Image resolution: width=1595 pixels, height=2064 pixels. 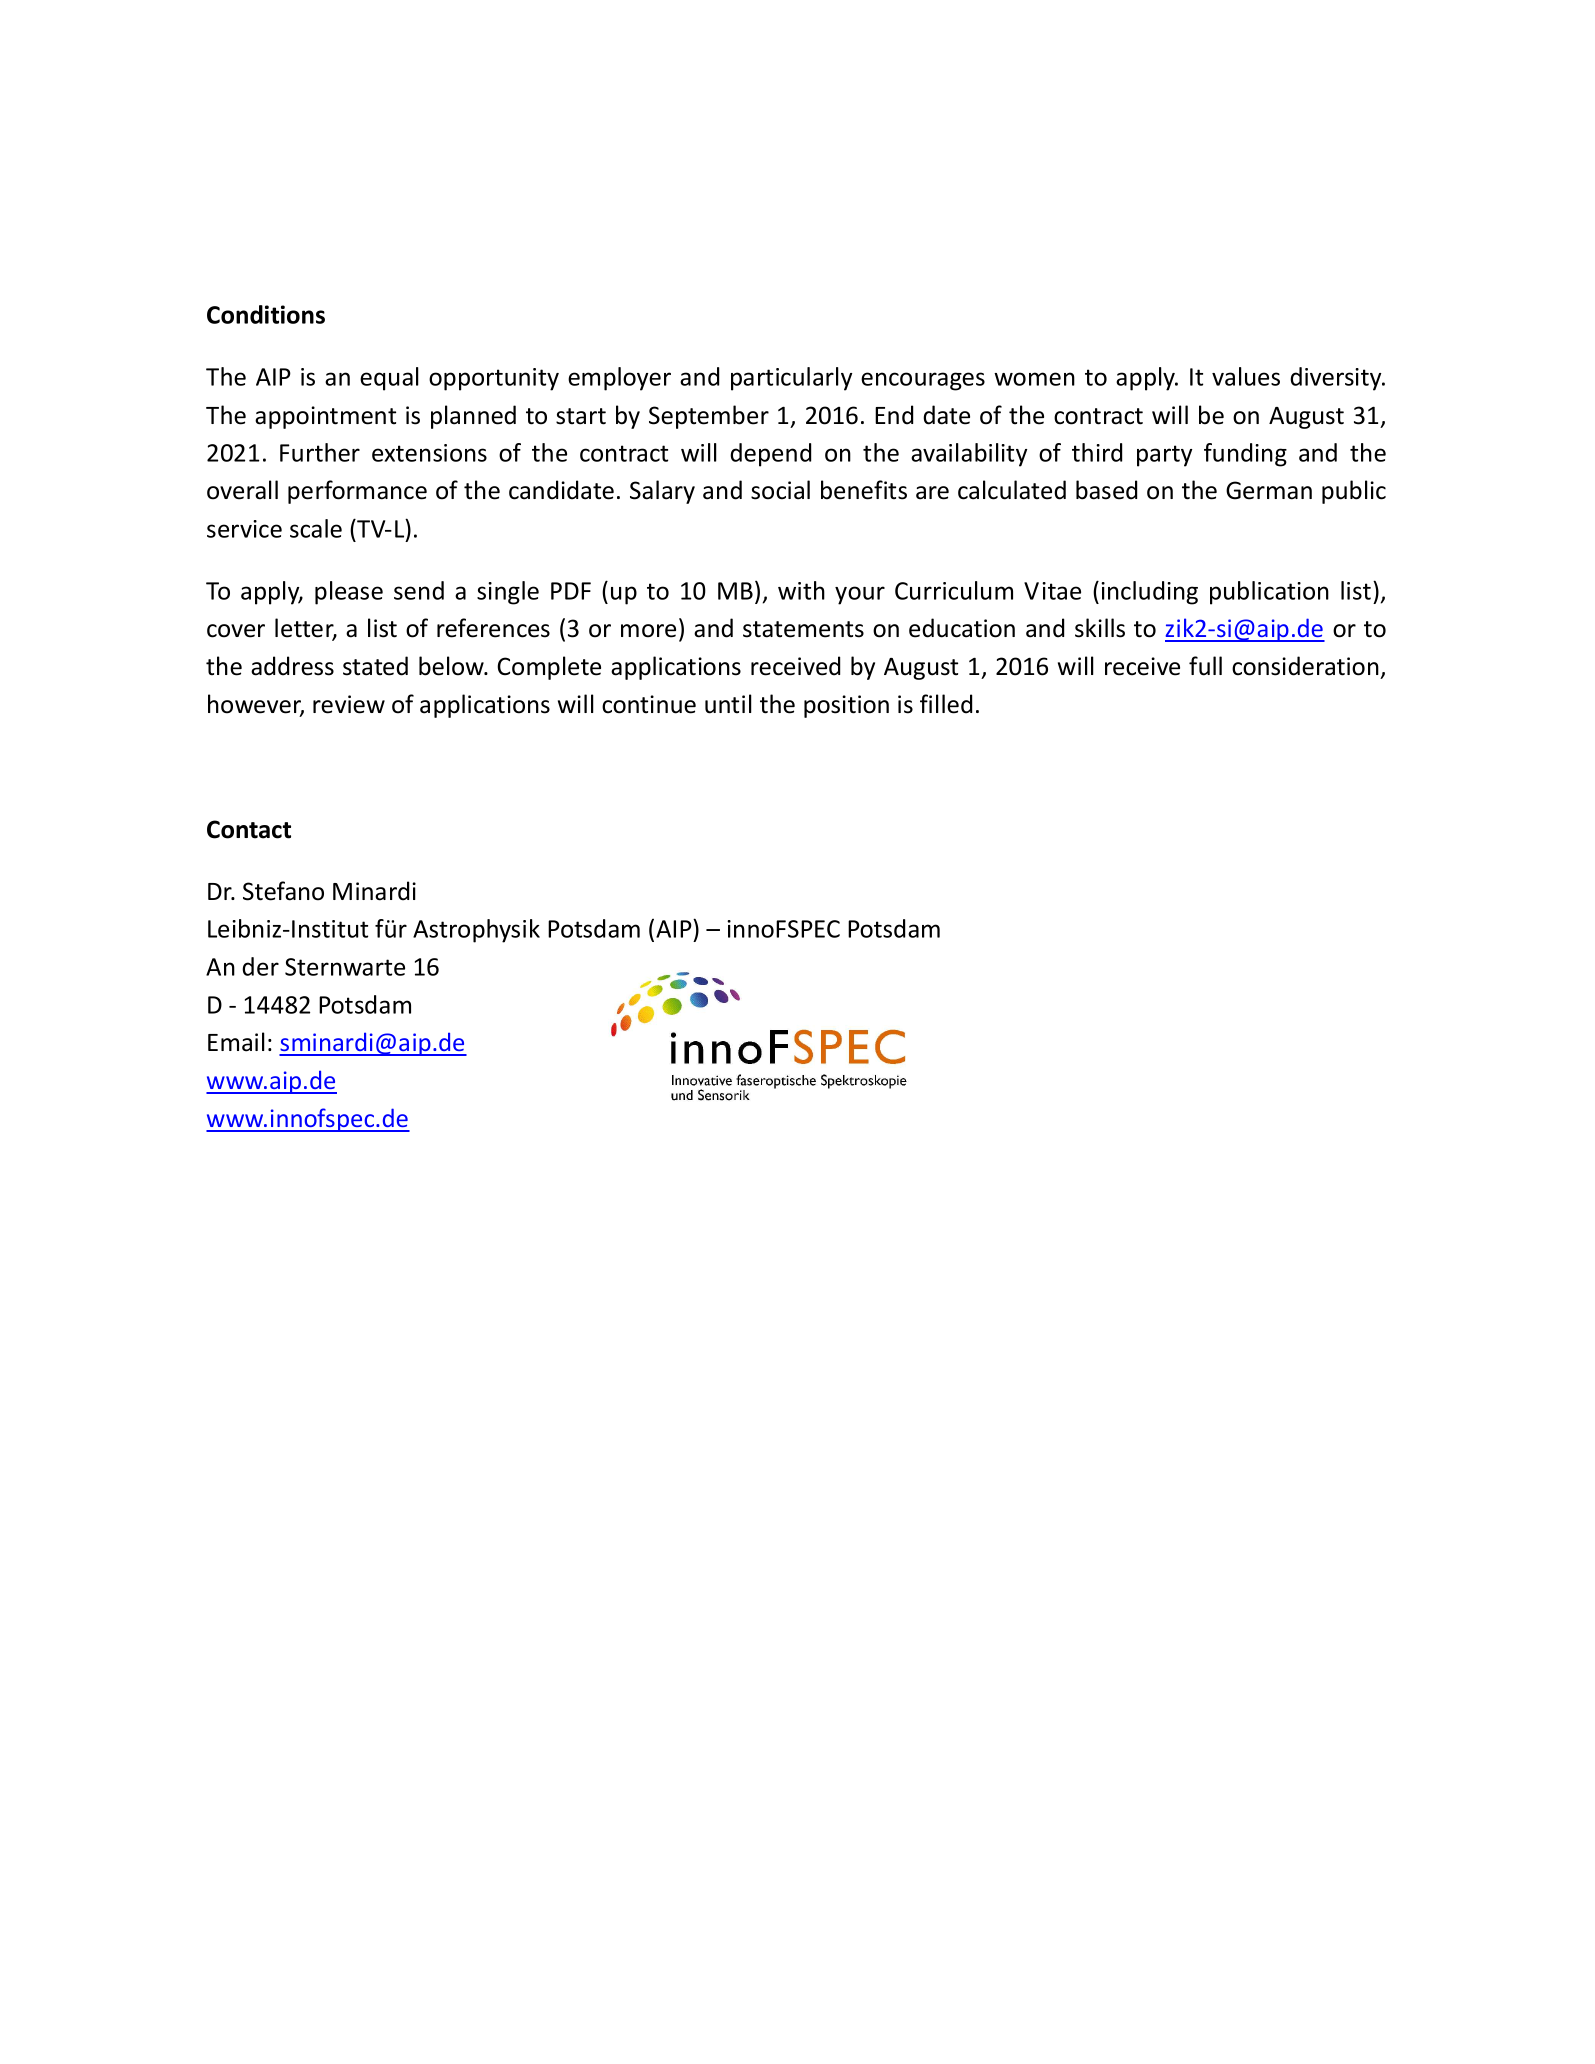 I want to click on Stefano, so click(x=283, y=891).
